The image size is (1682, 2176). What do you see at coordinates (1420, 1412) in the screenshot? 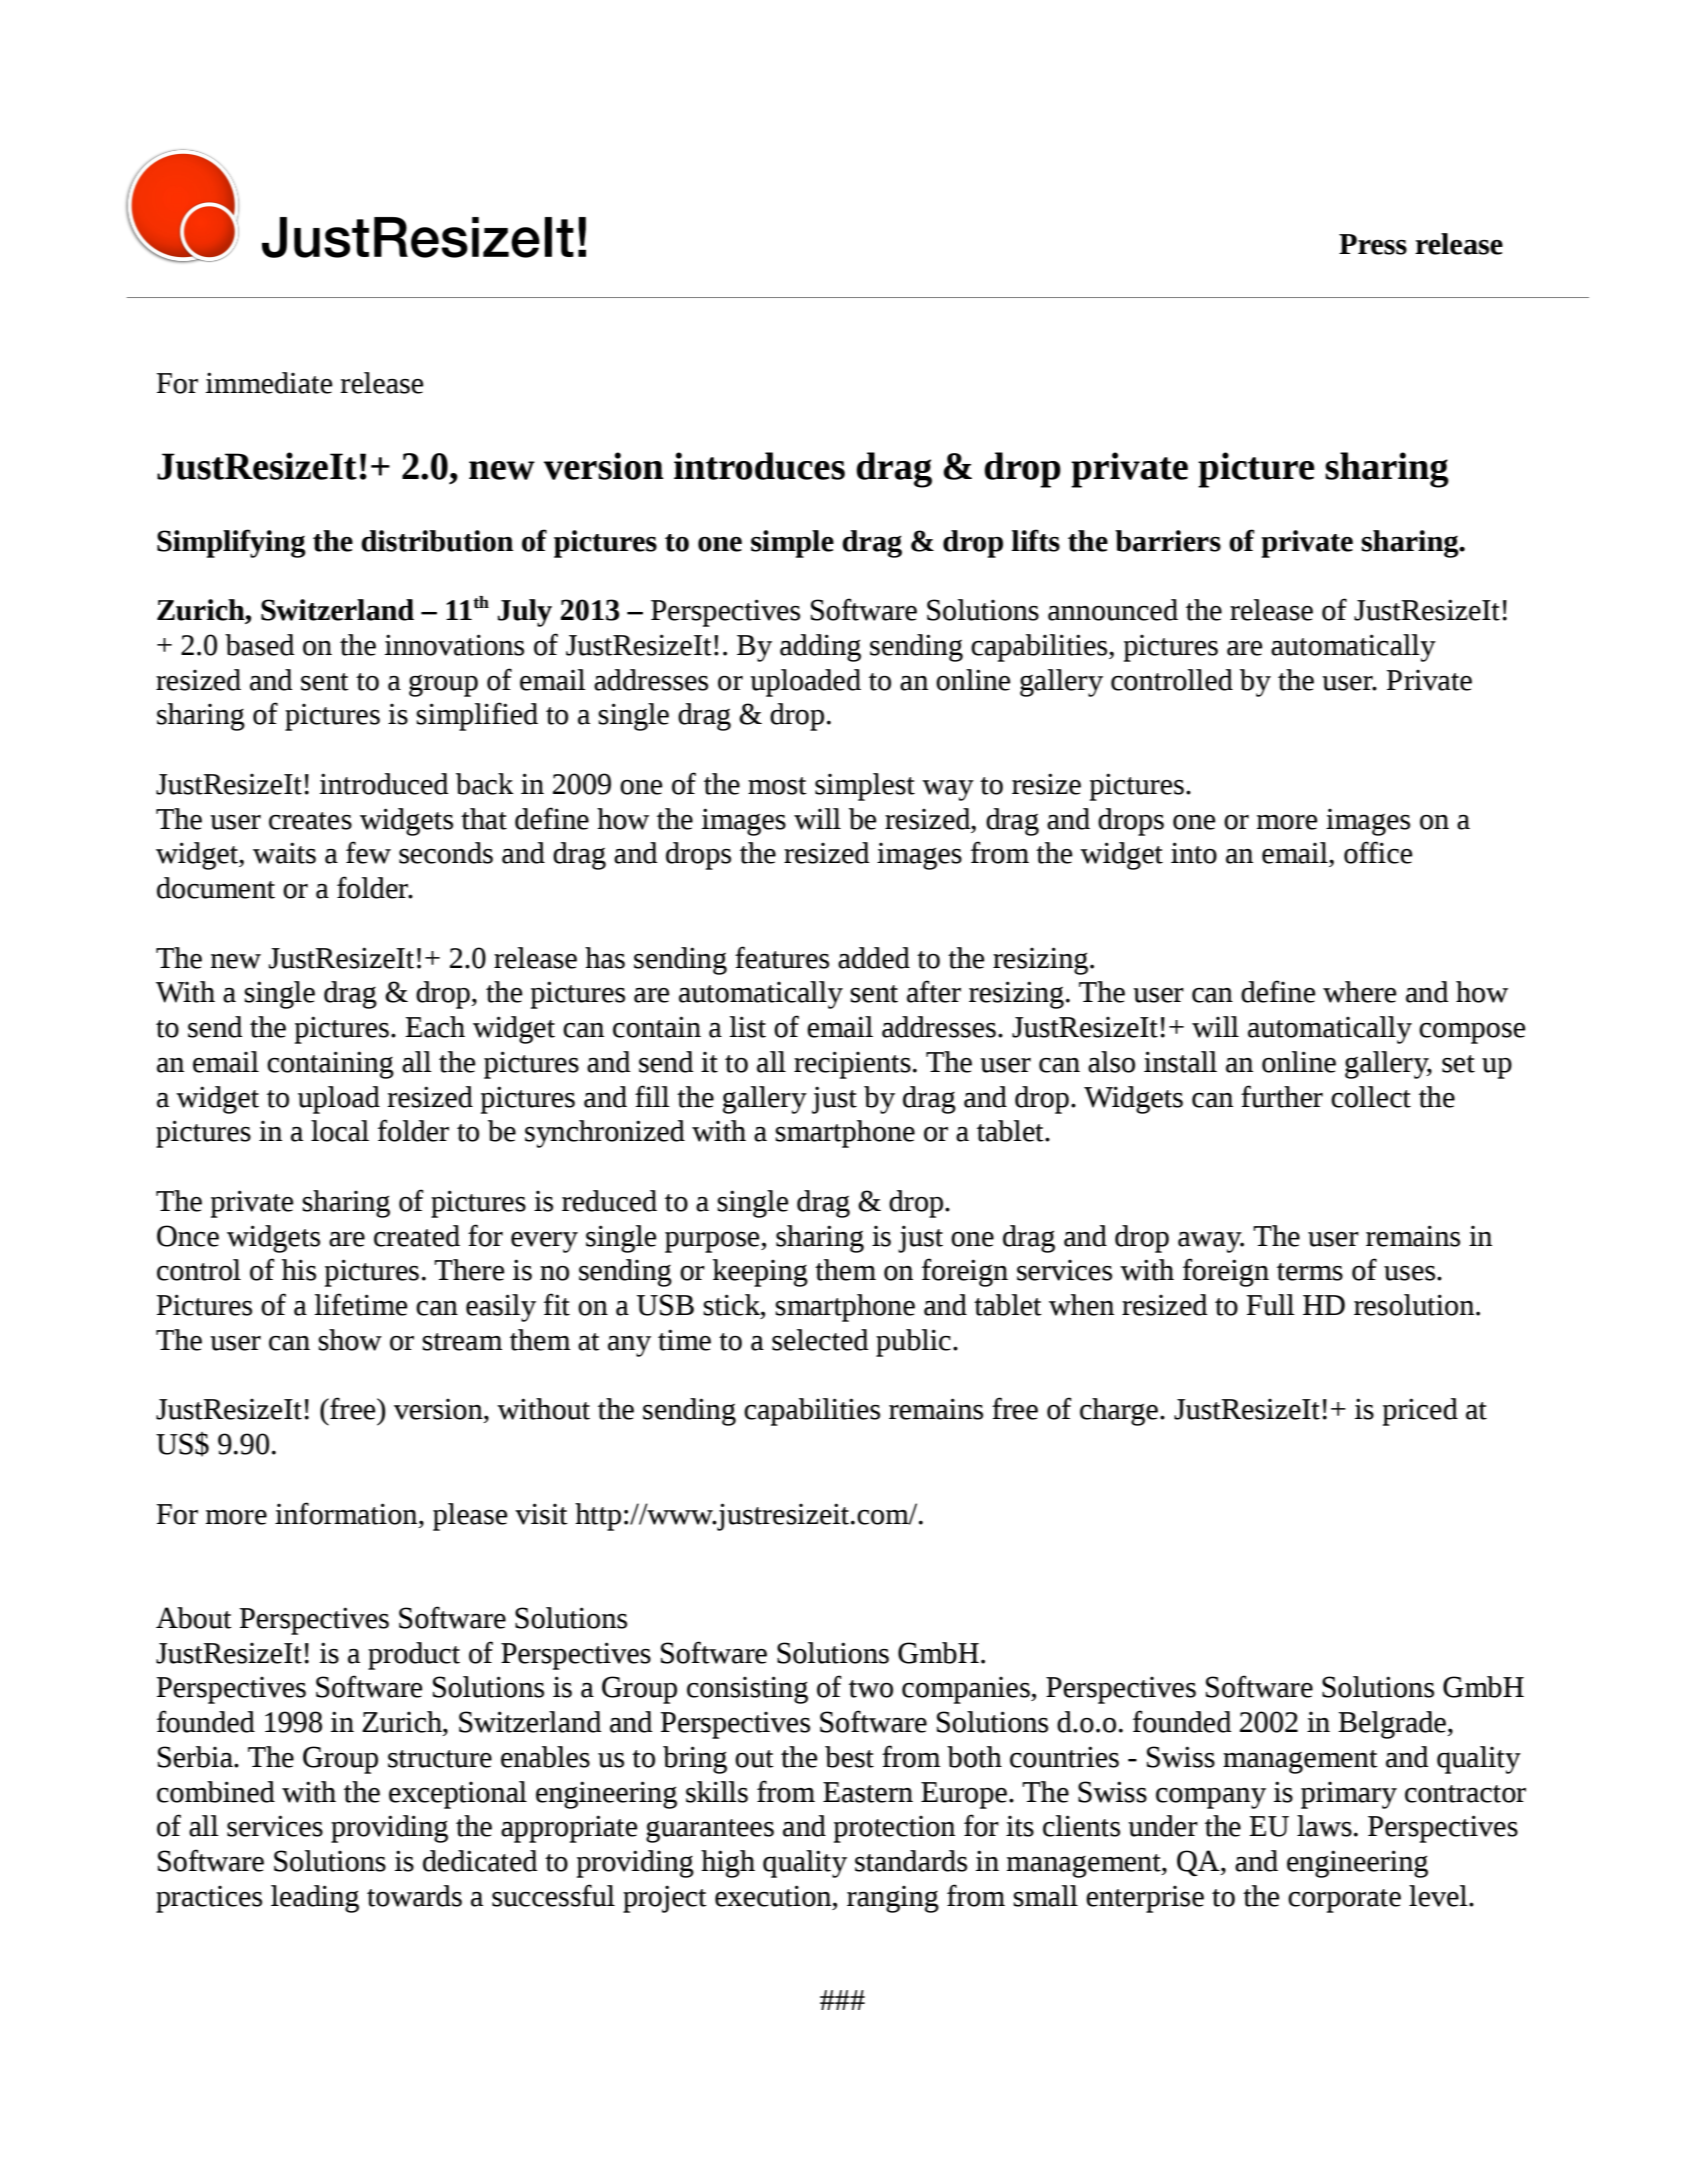
I see `priced` at bounding box center [1420, 1412].
